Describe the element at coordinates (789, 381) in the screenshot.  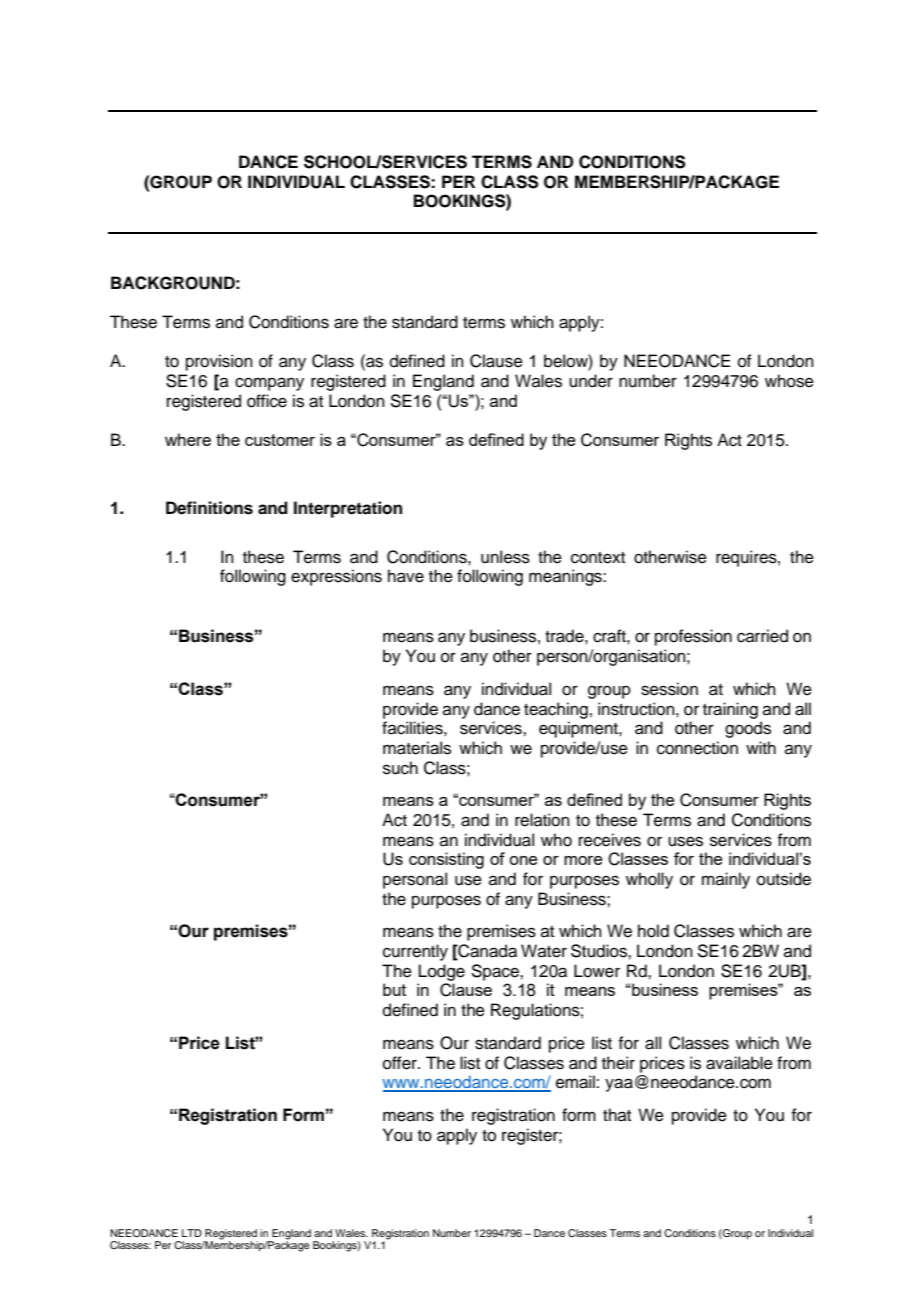
I see `whose` at that location.
